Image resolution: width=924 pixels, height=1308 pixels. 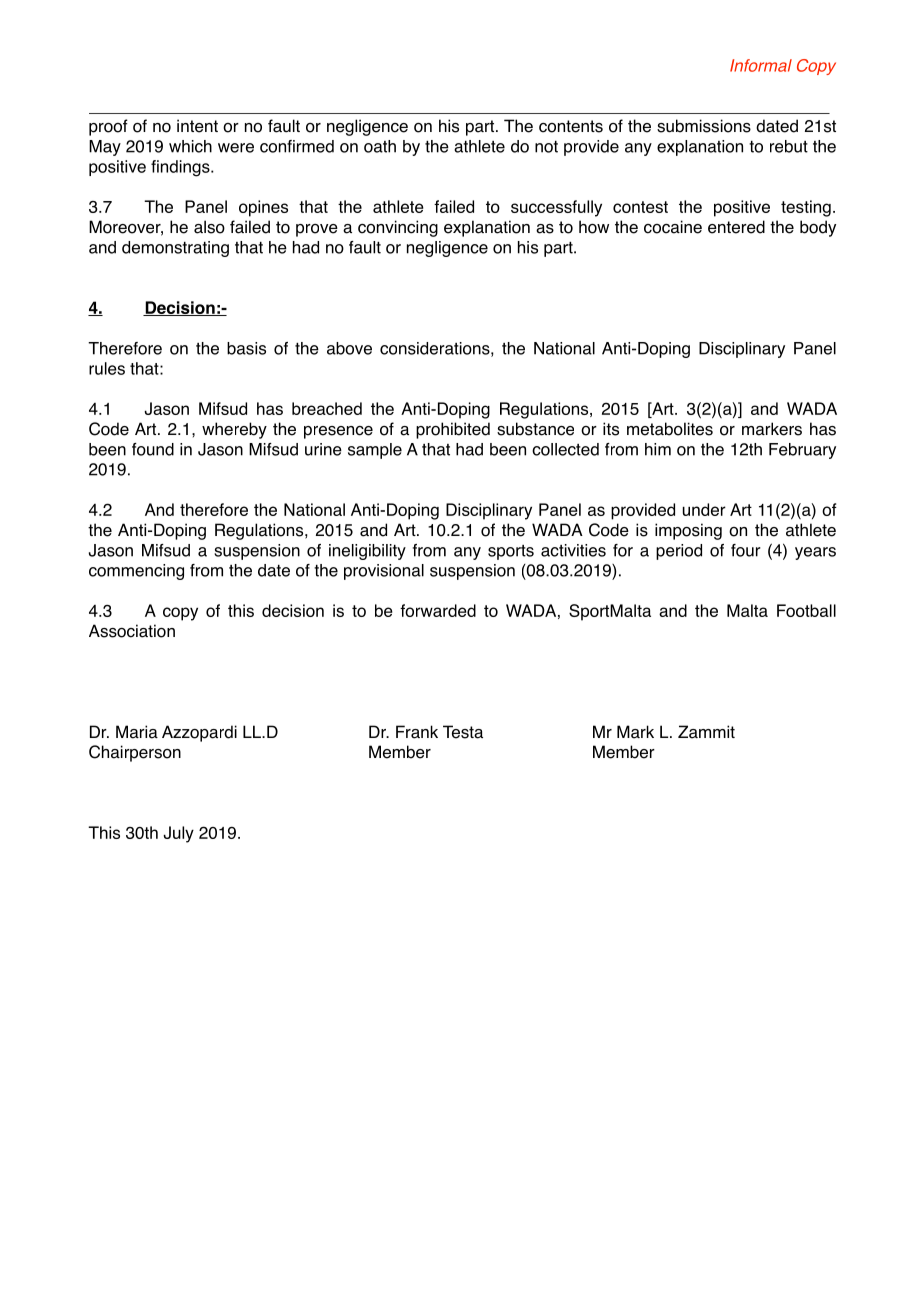 What do you see at coordinates (802, 451) in the document?
I see `February` at bounding box center [802, 451].
